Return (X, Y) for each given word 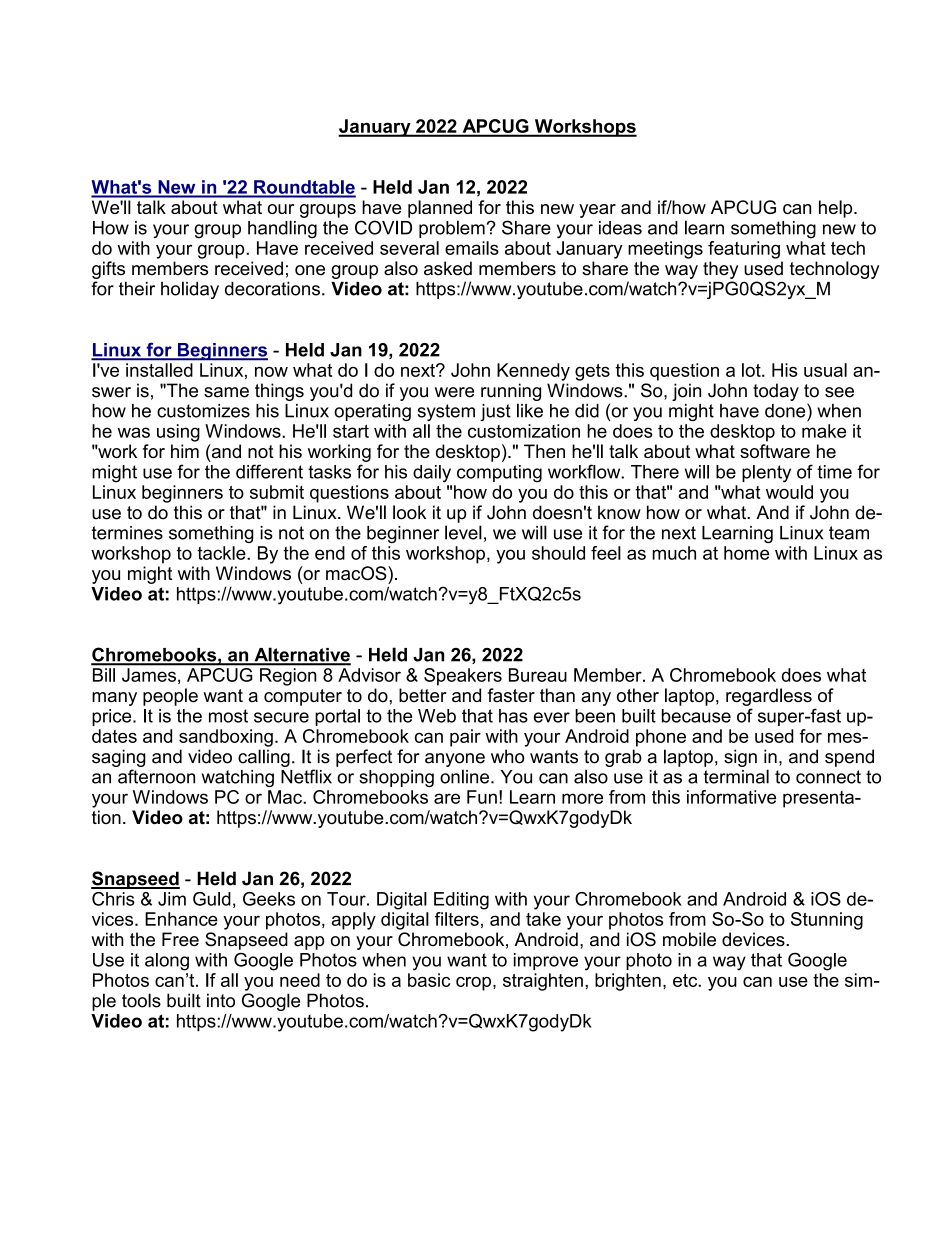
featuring (744, 250)
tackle (222, 553)
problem (452, 229)
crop (473, 984)
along (167, 962)
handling (282, 229)
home (746, 553)
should (558, 553)
